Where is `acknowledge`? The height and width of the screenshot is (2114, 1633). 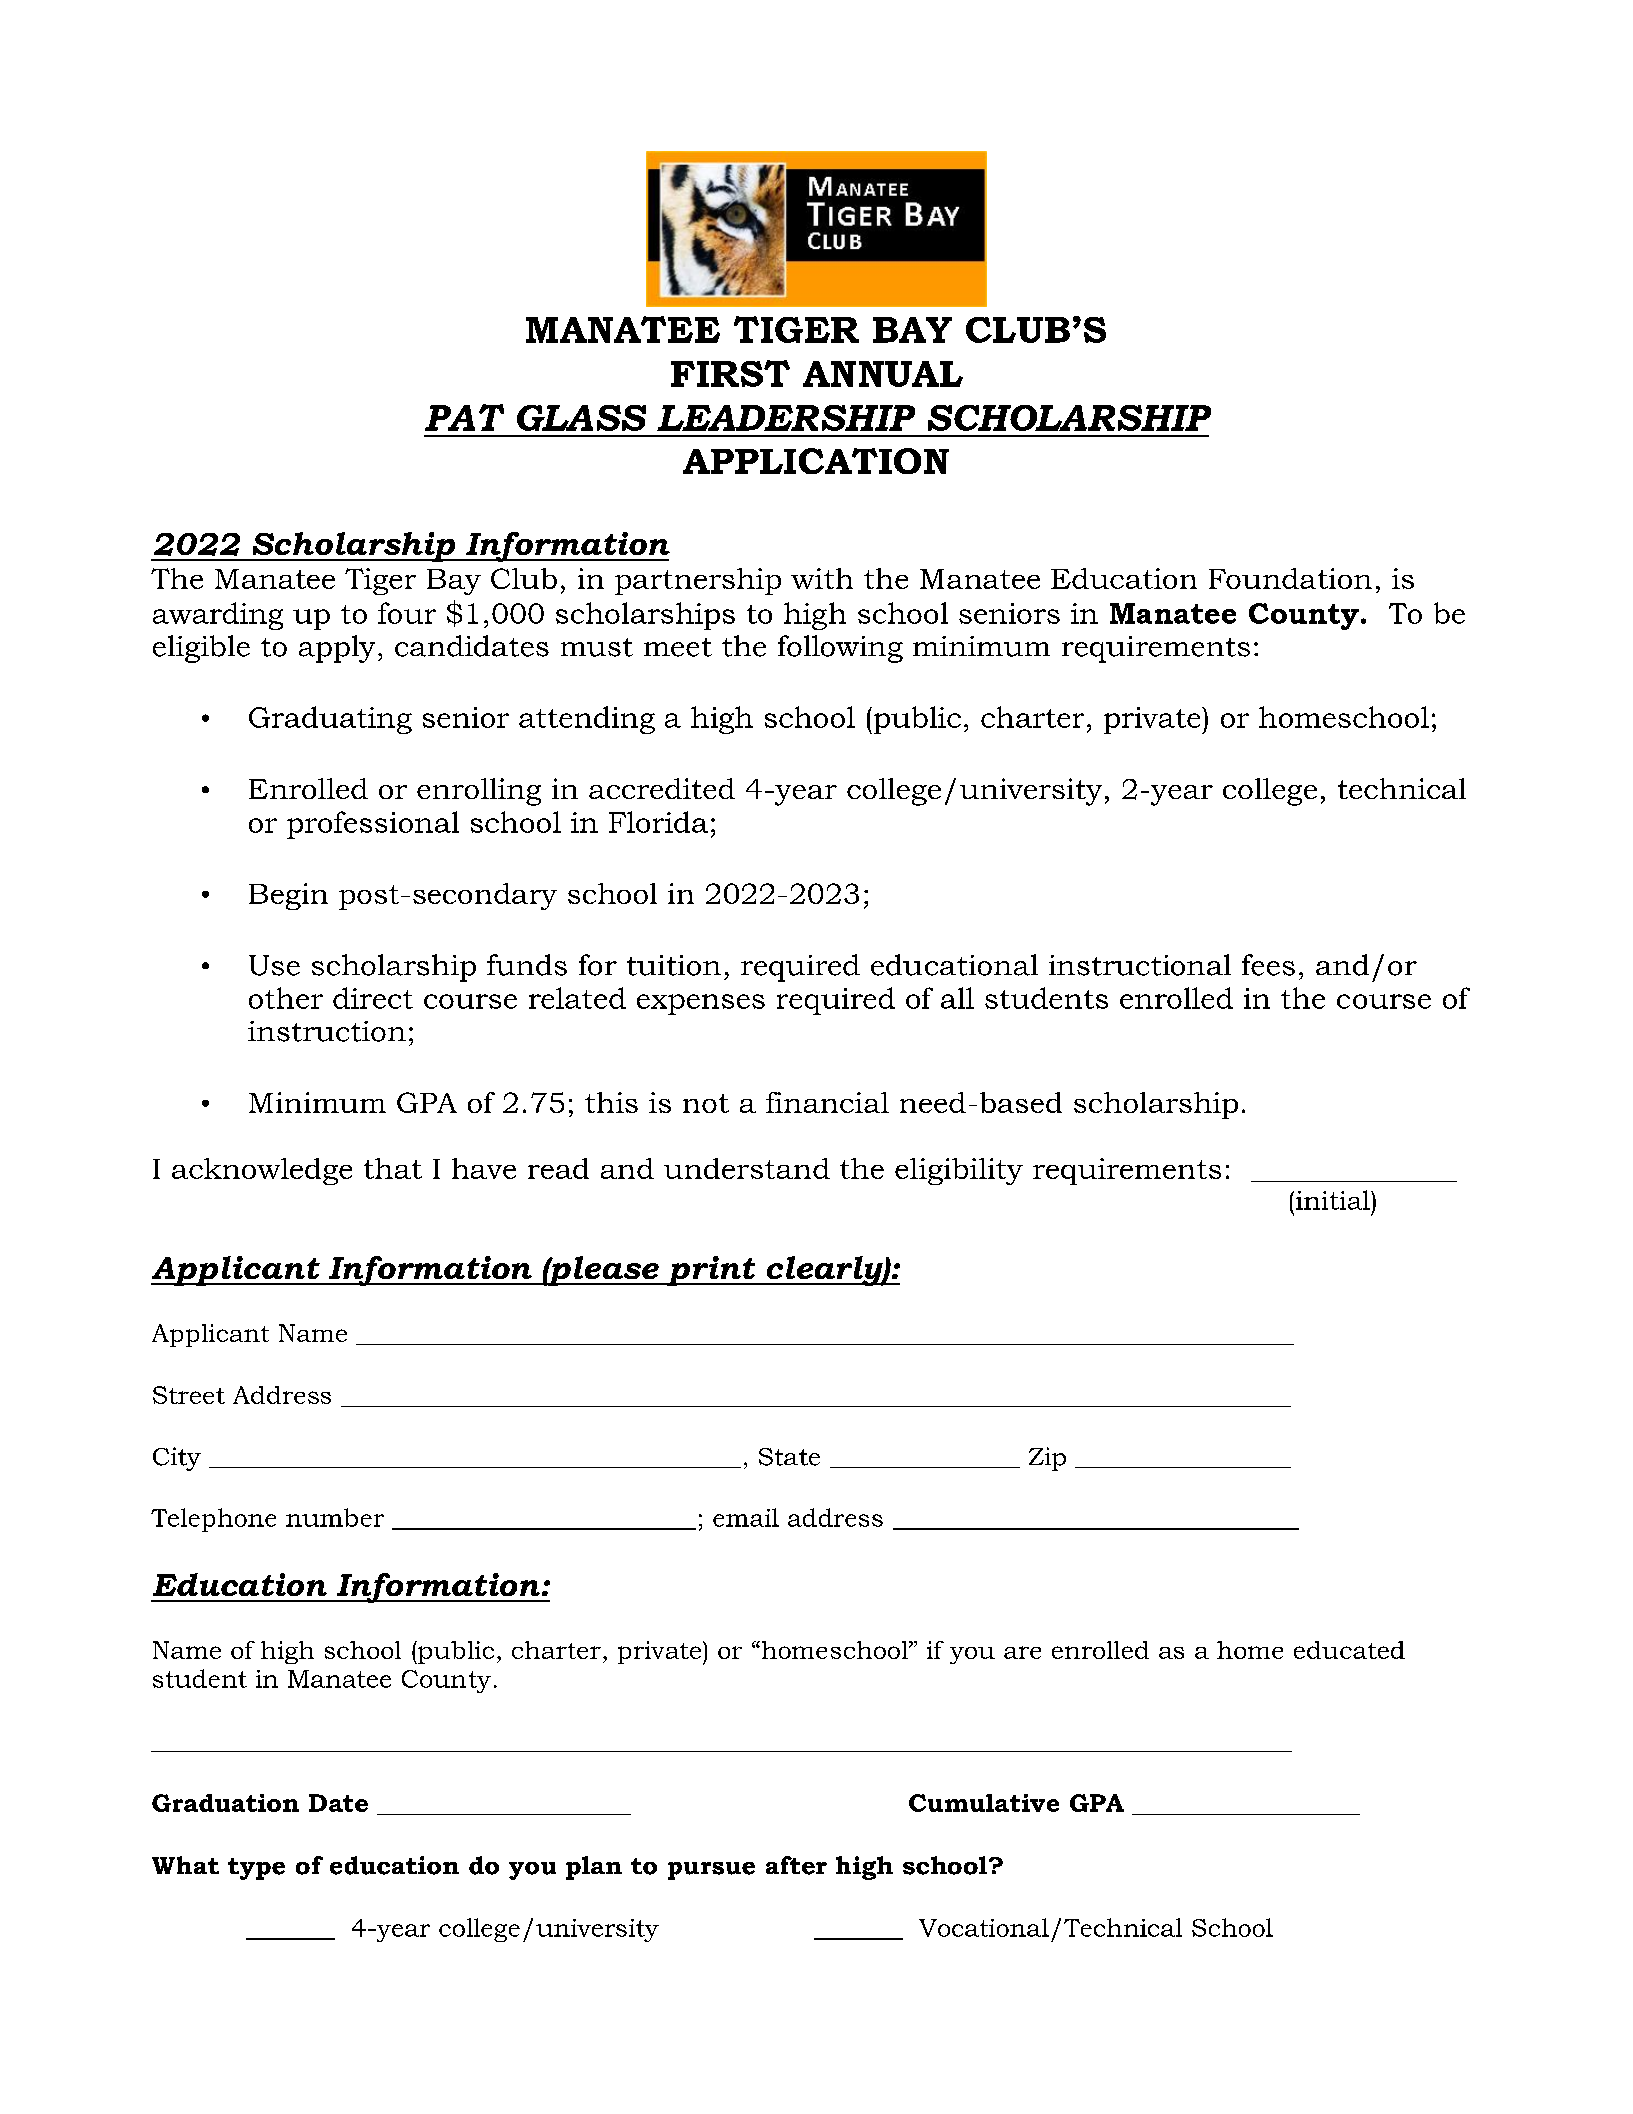
acknowledge is located at coordinates (262, 1171).
